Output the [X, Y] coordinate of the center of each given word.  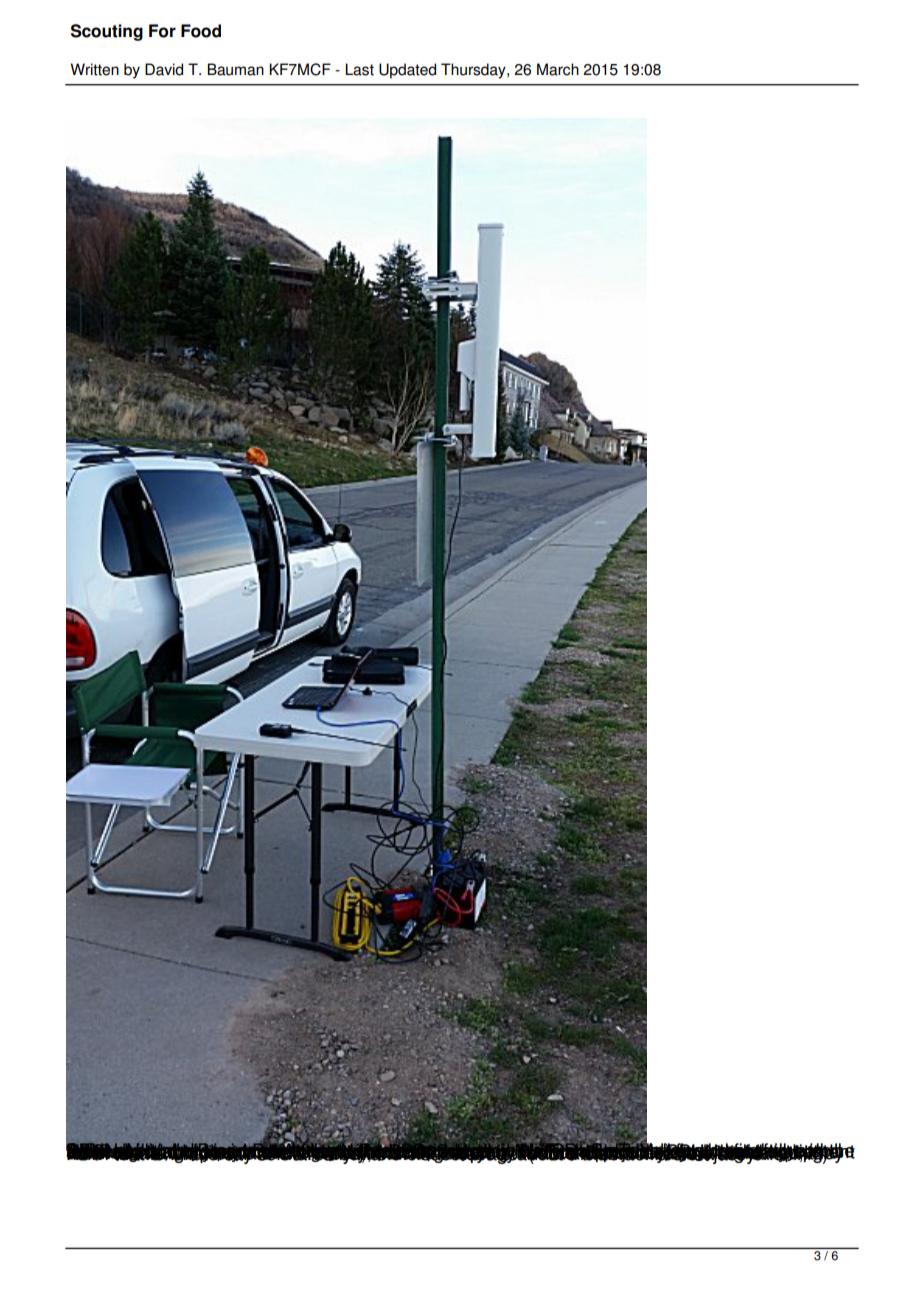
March [558, 69]
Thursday [474, 71]
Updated [407, 71]
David [164, 69]
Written [94, 69]
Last [359, 69]
